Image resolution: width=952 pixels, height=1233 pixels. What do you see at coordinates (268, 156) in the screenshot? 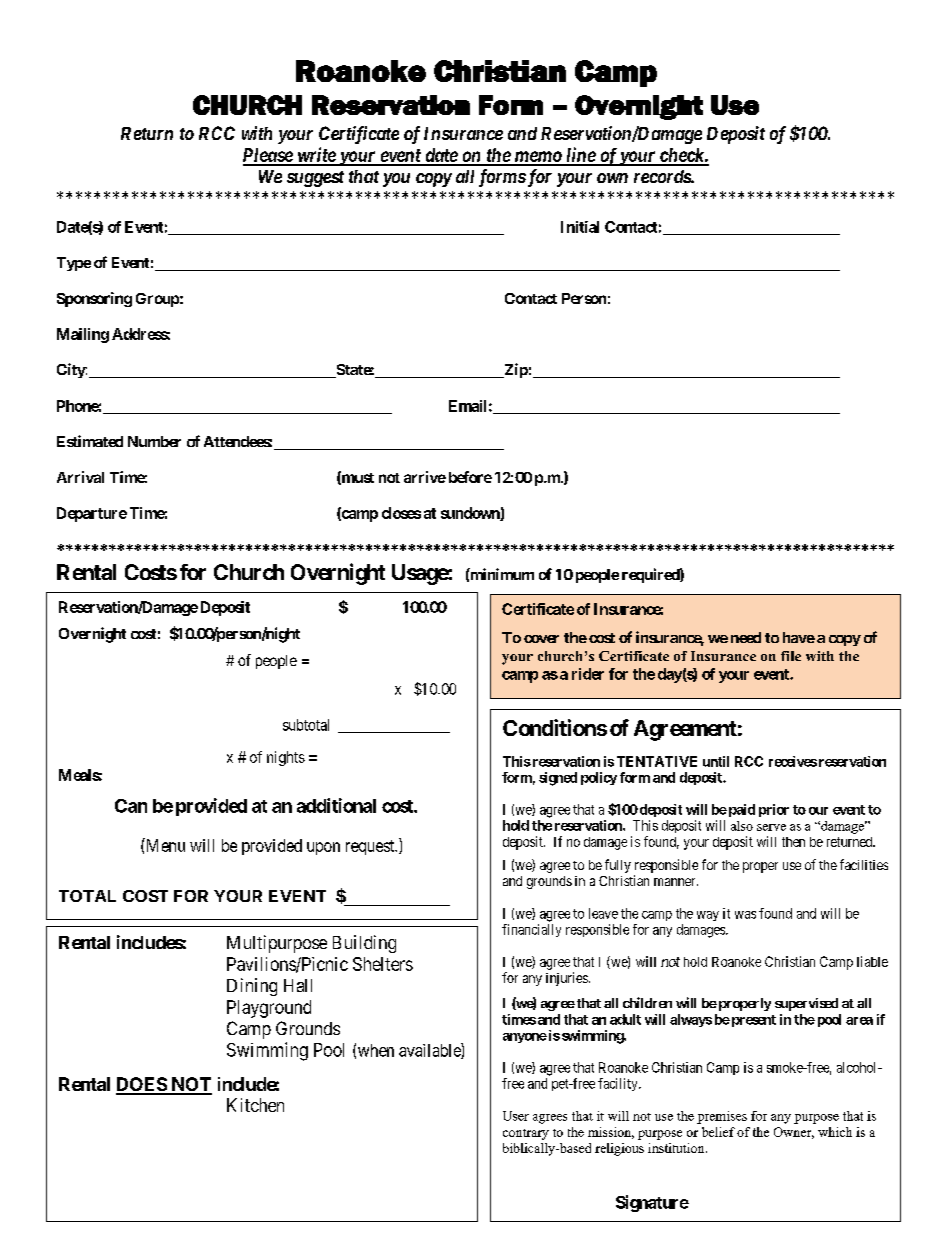
I see `Please` at bounding box center [268, 156].
